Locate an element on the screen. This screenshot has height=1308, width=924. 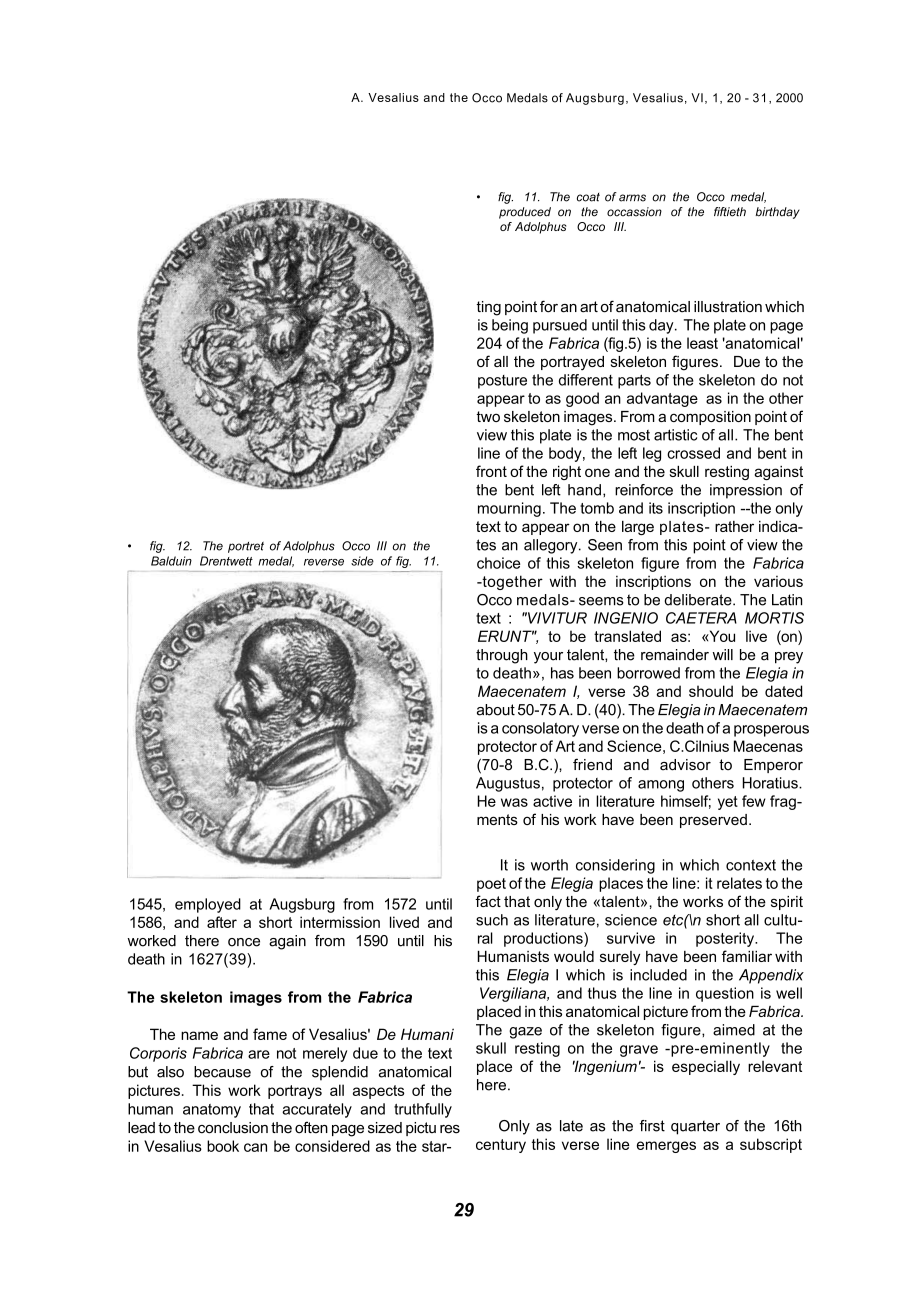
about is located at coordinates (496, 710).
